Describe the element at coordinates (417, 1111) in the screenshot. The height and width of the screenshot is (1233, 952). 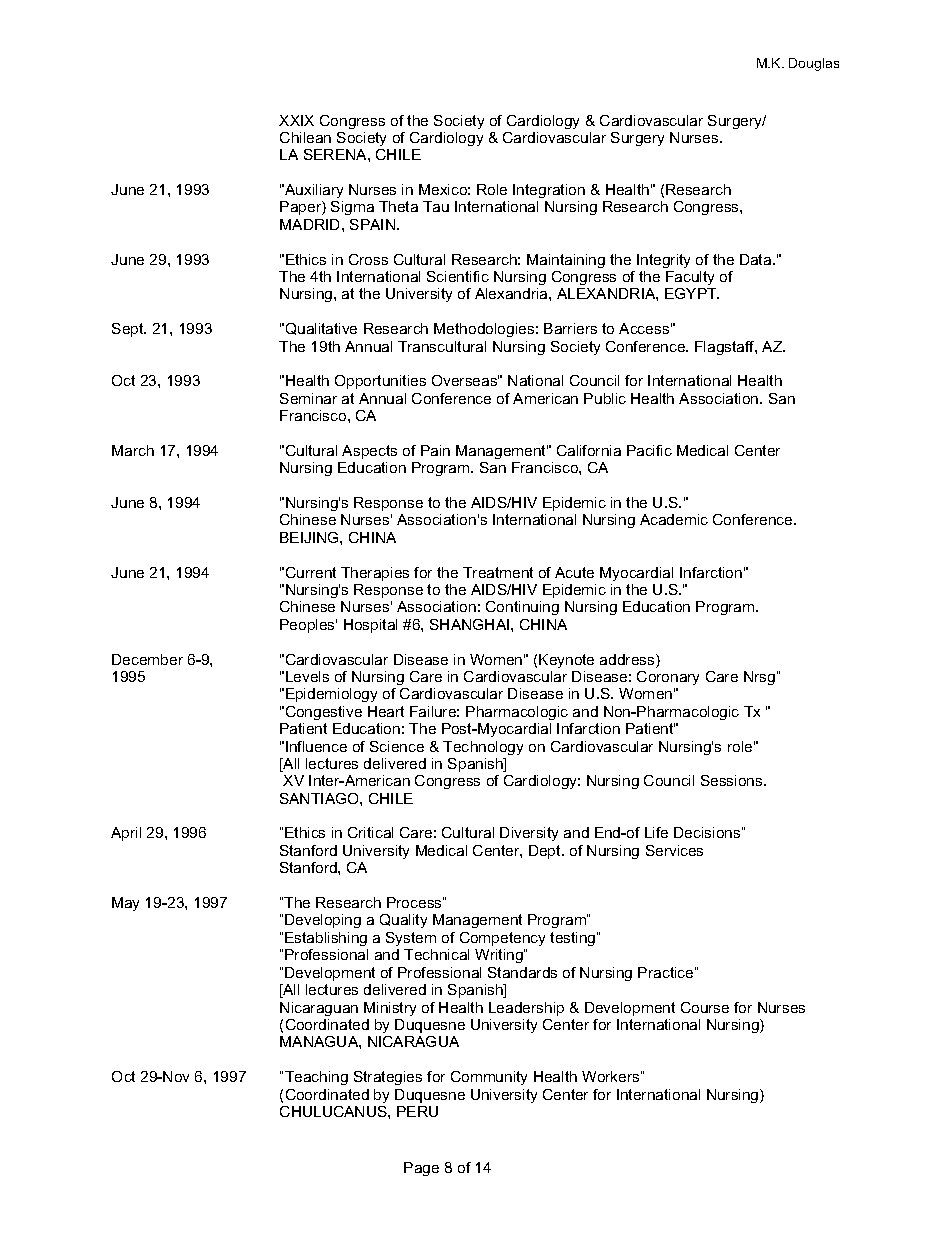
I see `PERU` at that location.
